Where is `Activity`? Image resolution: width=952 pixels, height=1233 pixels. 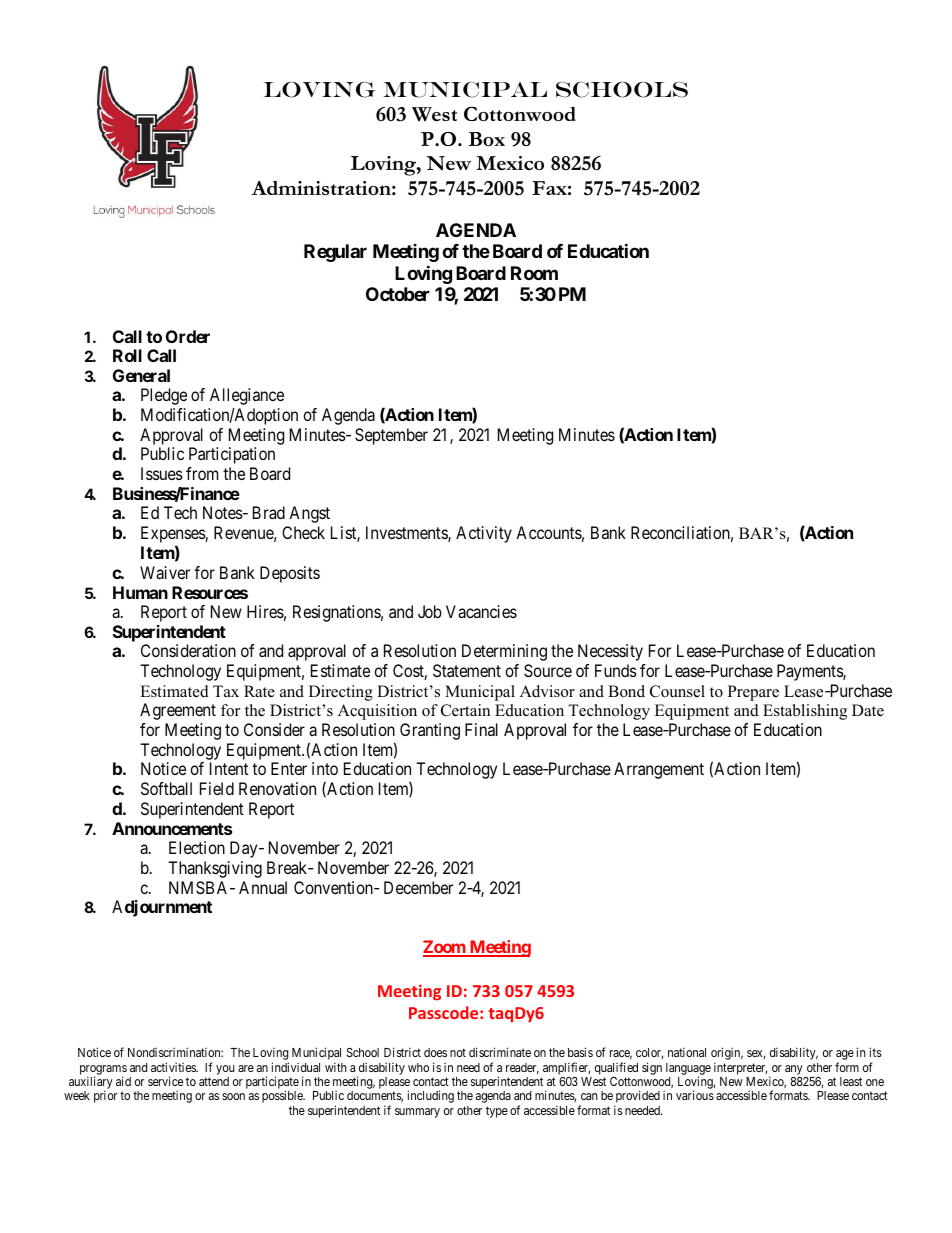
Activity is located at coordinates (484, 534).
